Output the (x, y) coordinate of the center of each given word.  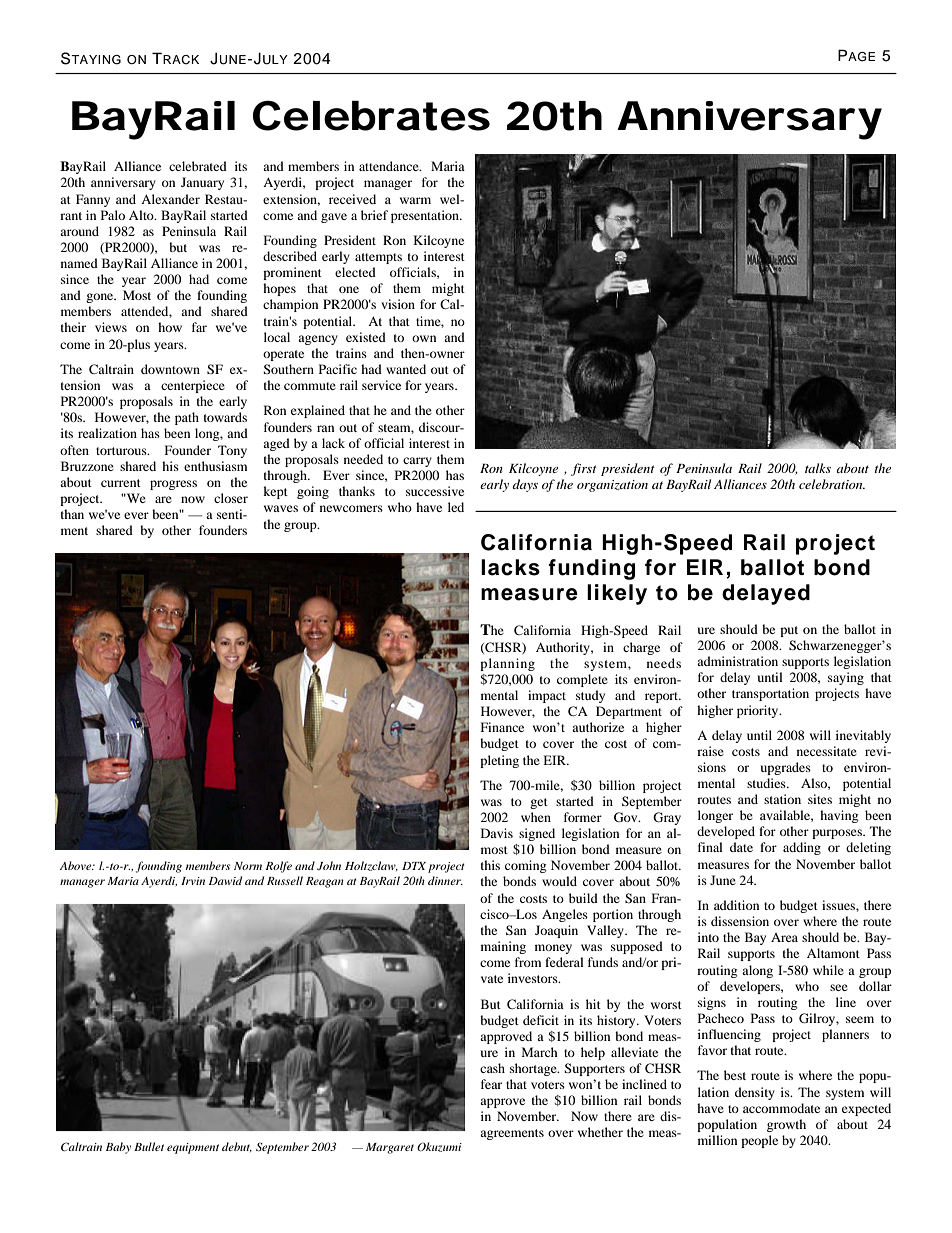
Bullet (149, 1146)
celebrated (198, 166)
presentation (426, 216)
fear (491, 1084)
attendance (390, 166)
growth (786, 1125)
